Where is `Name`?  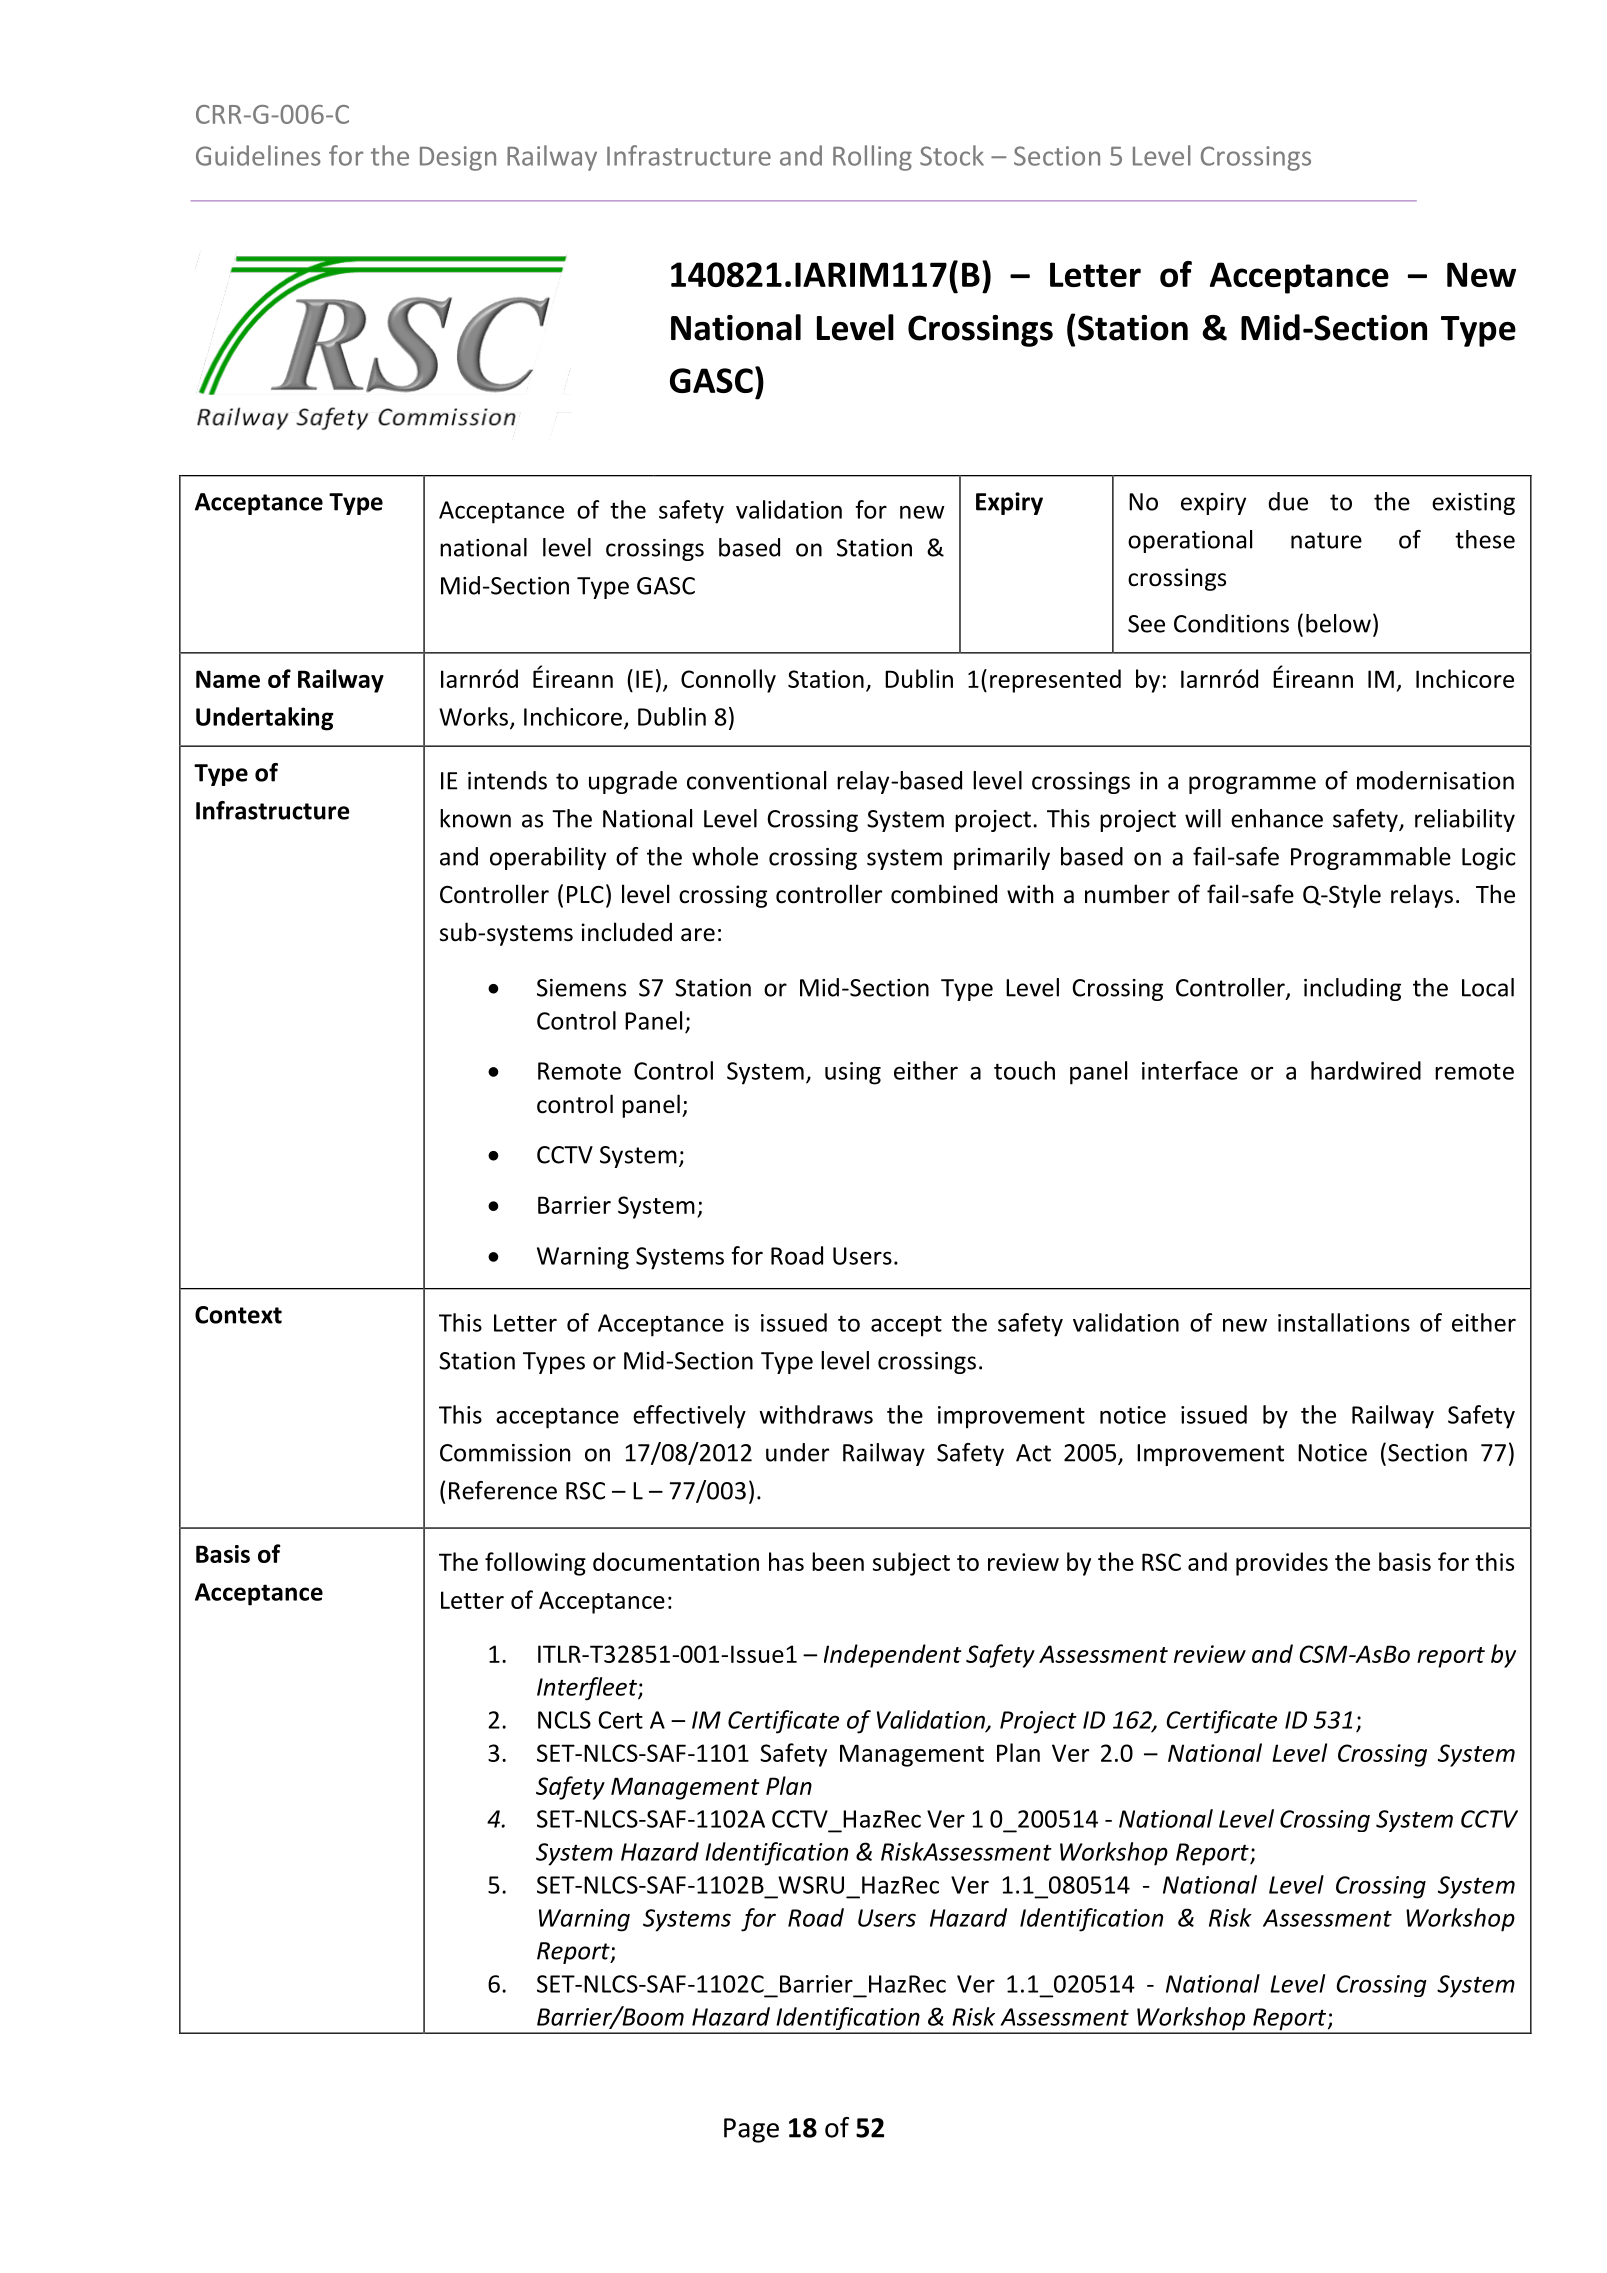
Name is located at coordinates (228, 679).
